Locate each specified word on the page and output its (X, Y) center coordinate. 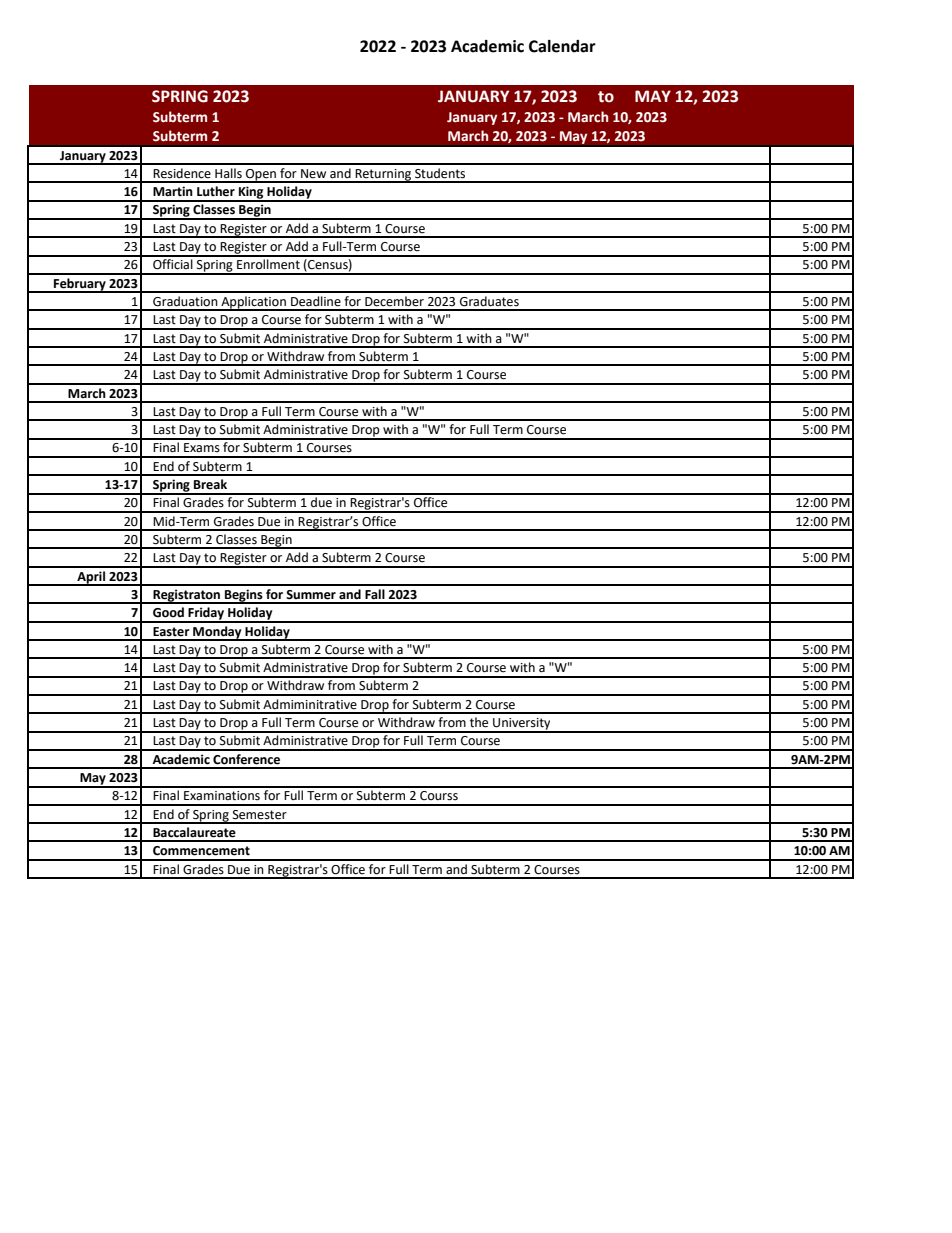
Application (253, 303)
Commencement (201, 851)
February (80, 285)
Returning (383, 176)
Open (261, 176)
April (91, 578)
